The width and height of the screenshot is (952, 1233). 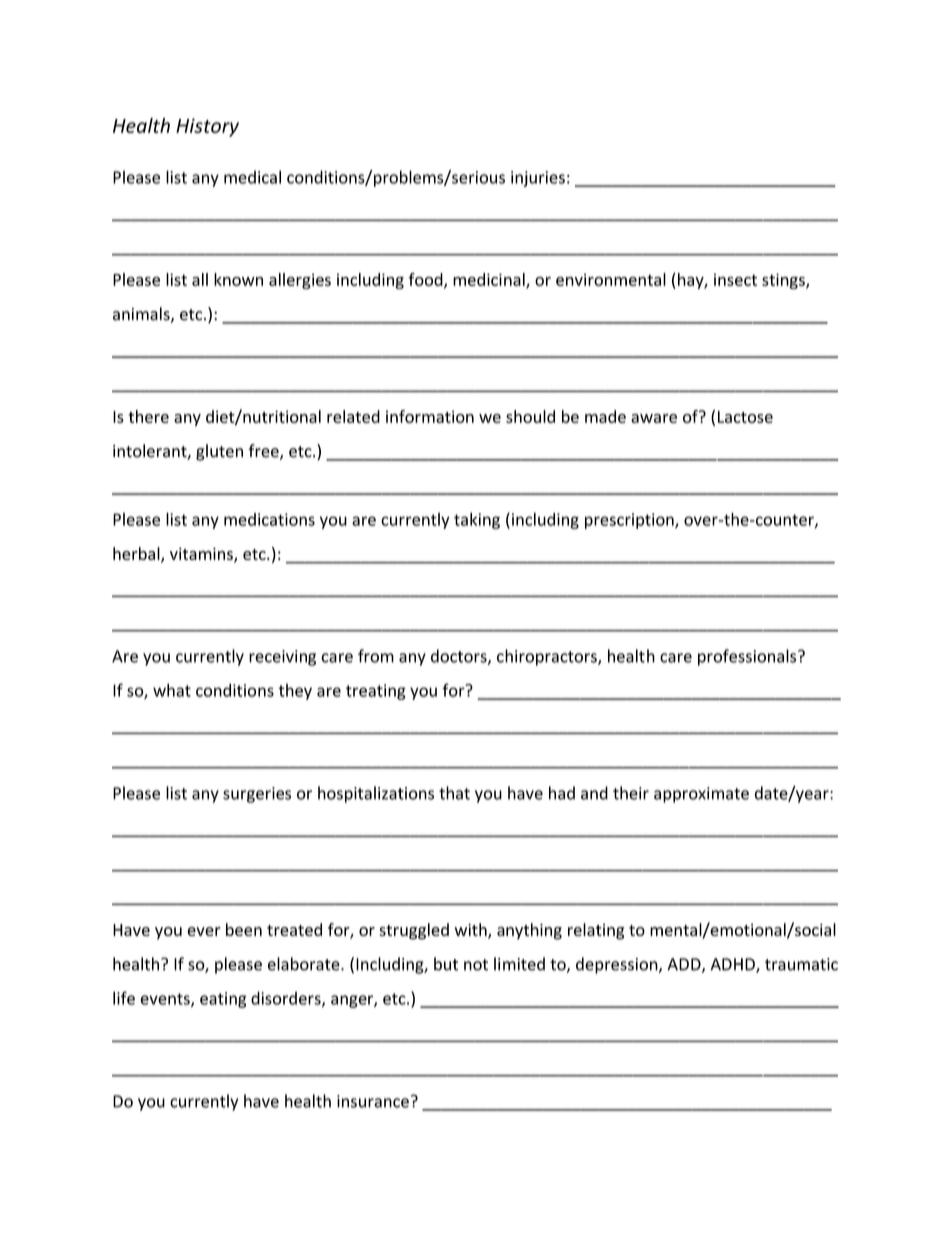 I want to click on stings, so click(x=784, y=281).
